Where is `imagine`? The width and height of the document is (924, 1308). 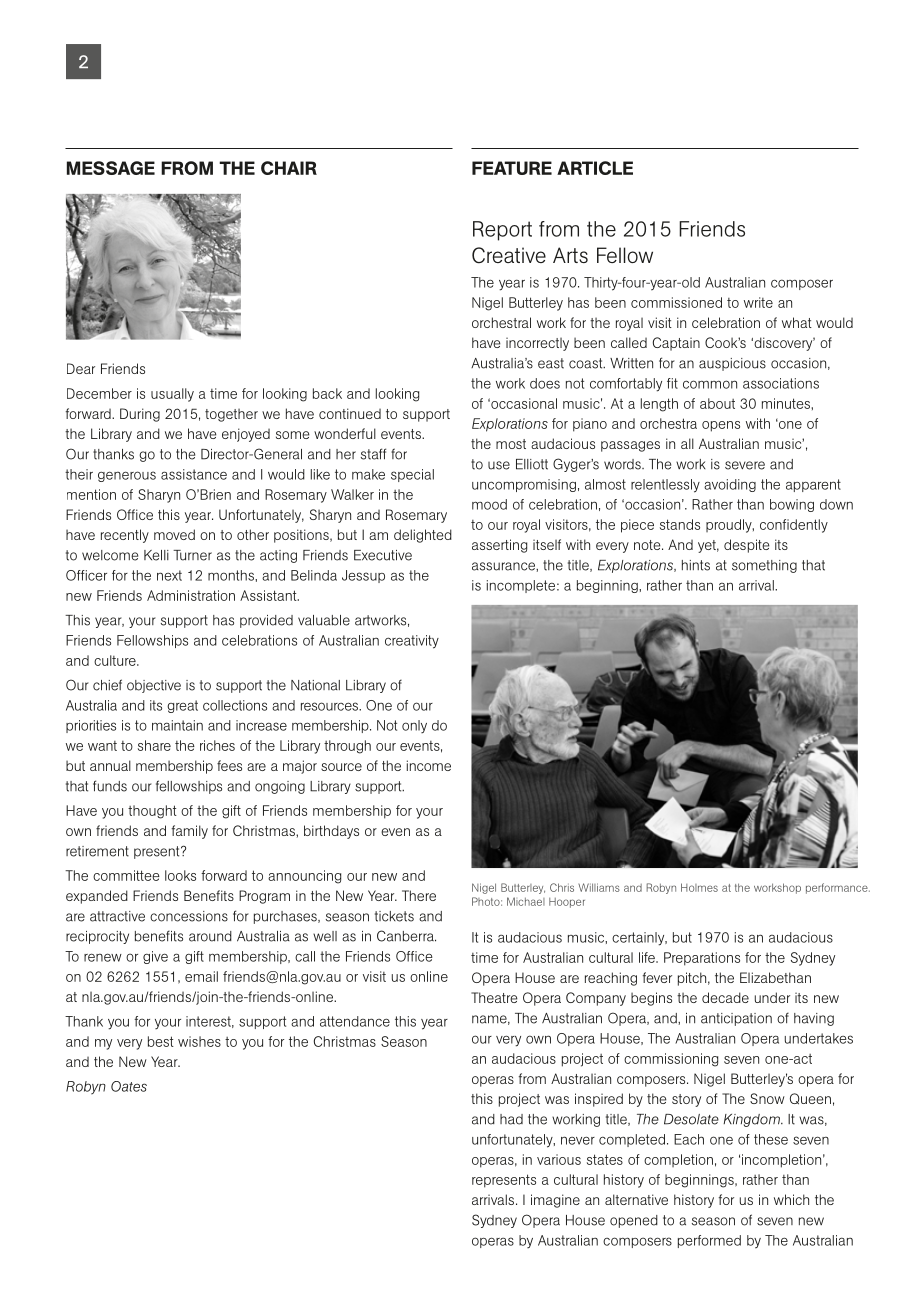 imagine is located at coordinates (555, 1201).
